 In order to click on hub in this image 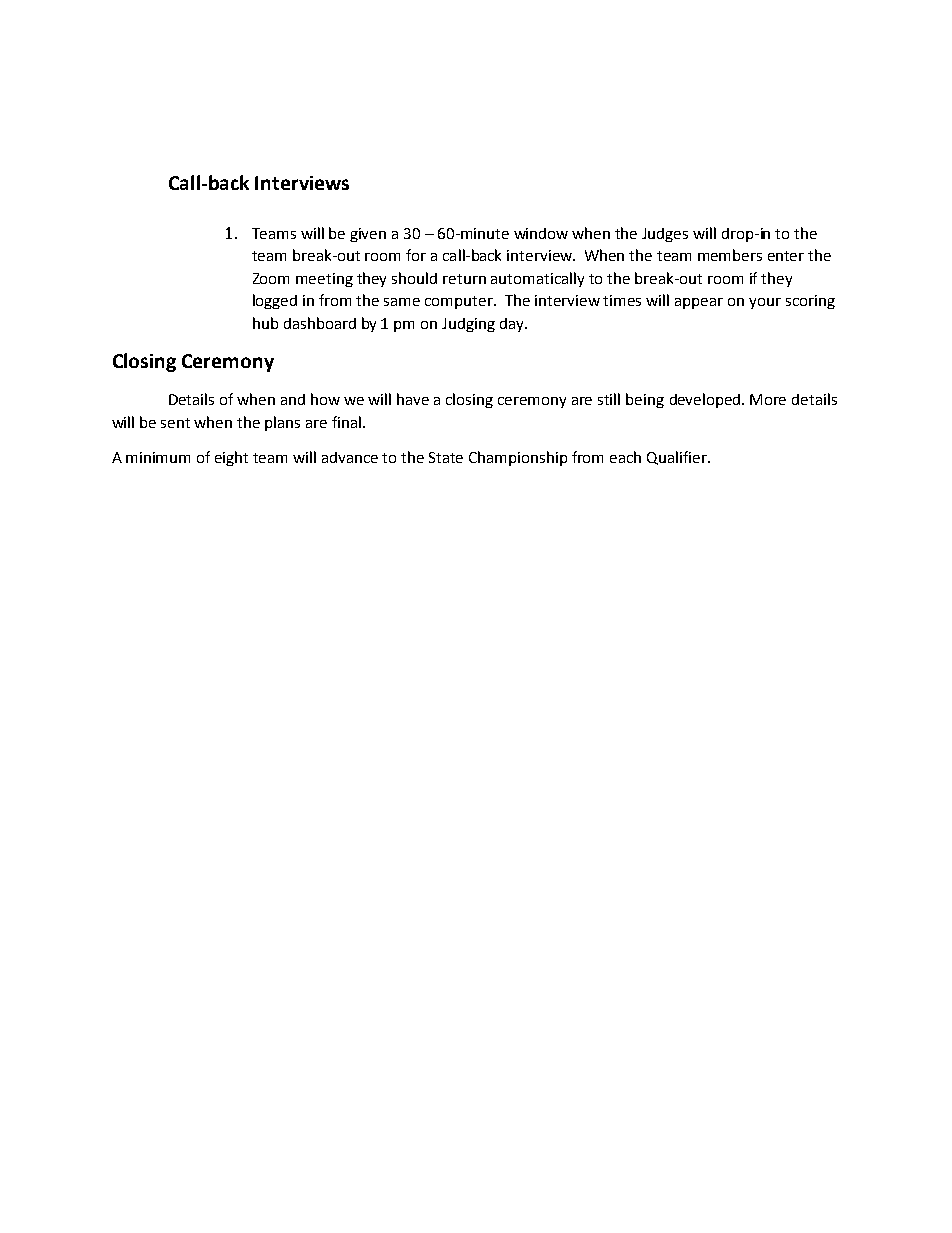, I will do `click(265, 323)`.
